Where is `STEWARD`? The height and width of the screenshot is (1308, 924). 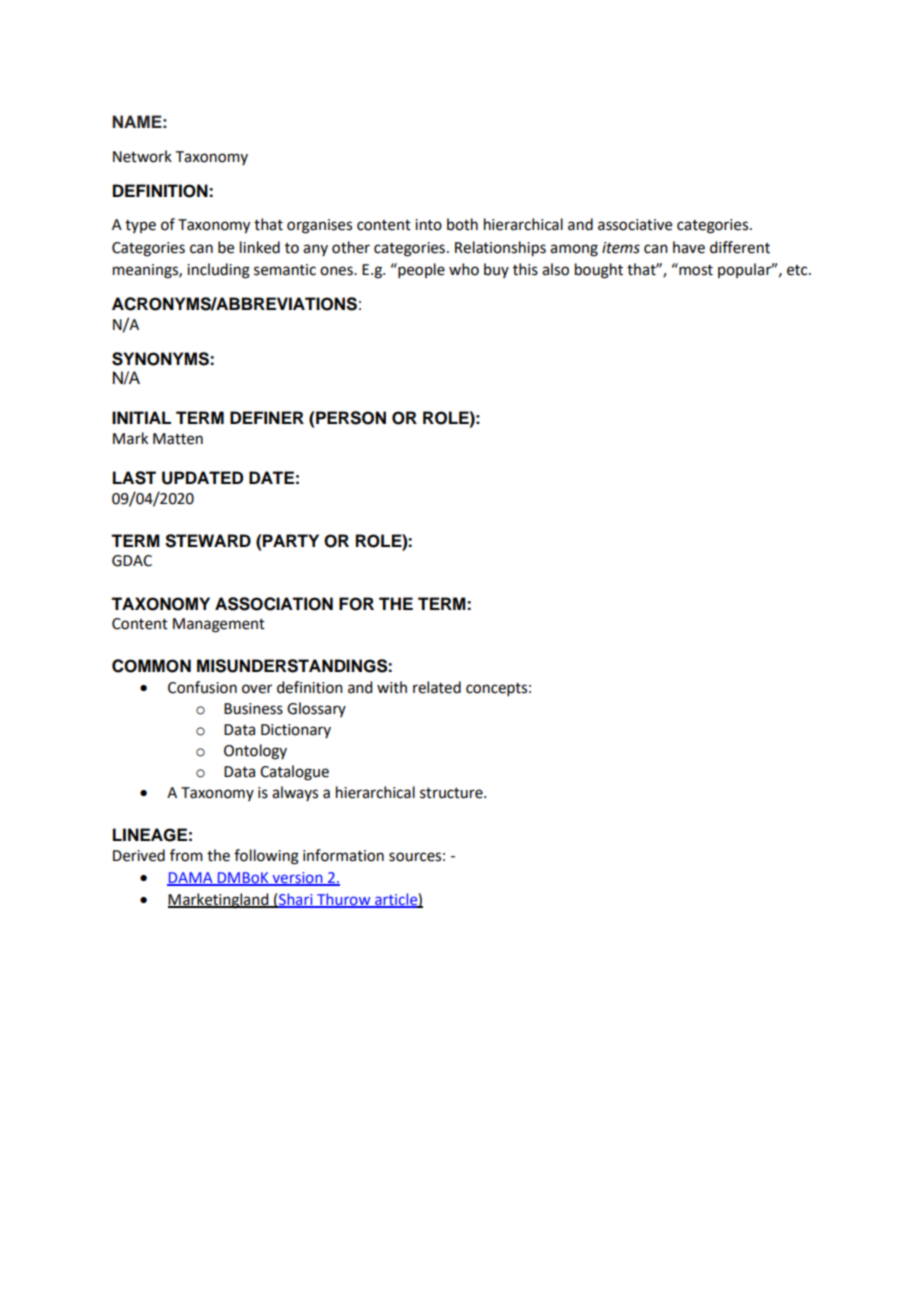 STEWARD is located at coordinates (208, 541).
